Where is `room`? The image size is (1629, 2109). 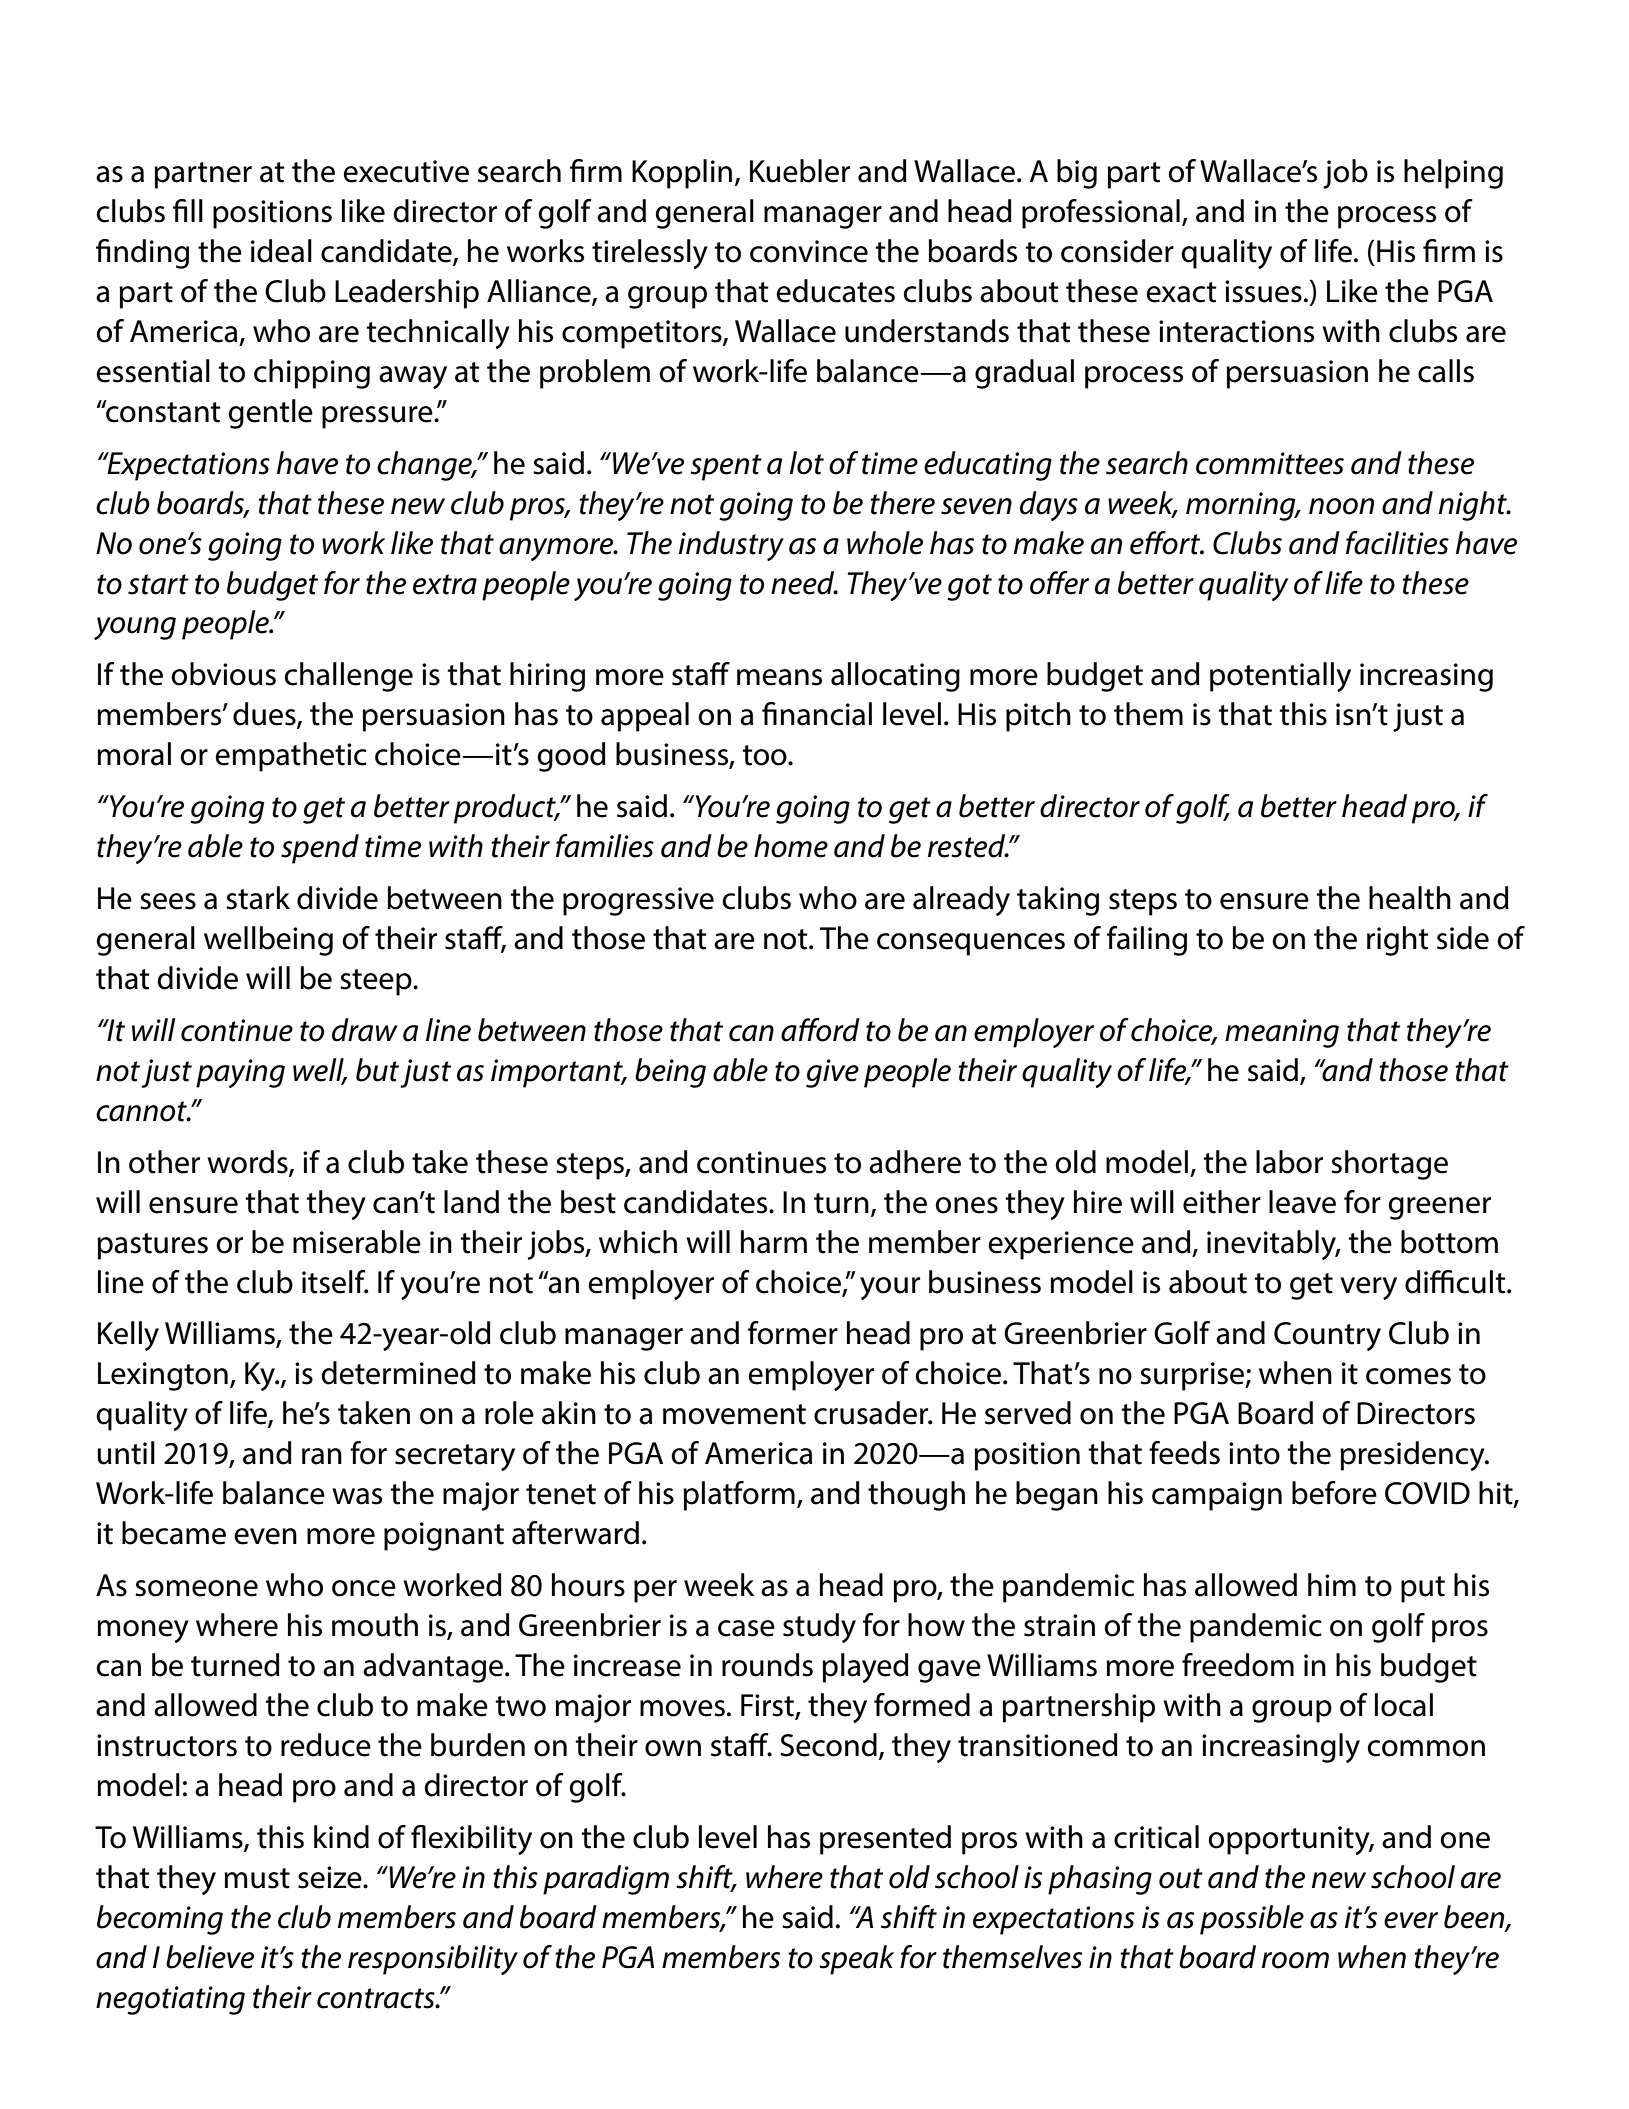
room is located at coordinates (1295, 1960).
